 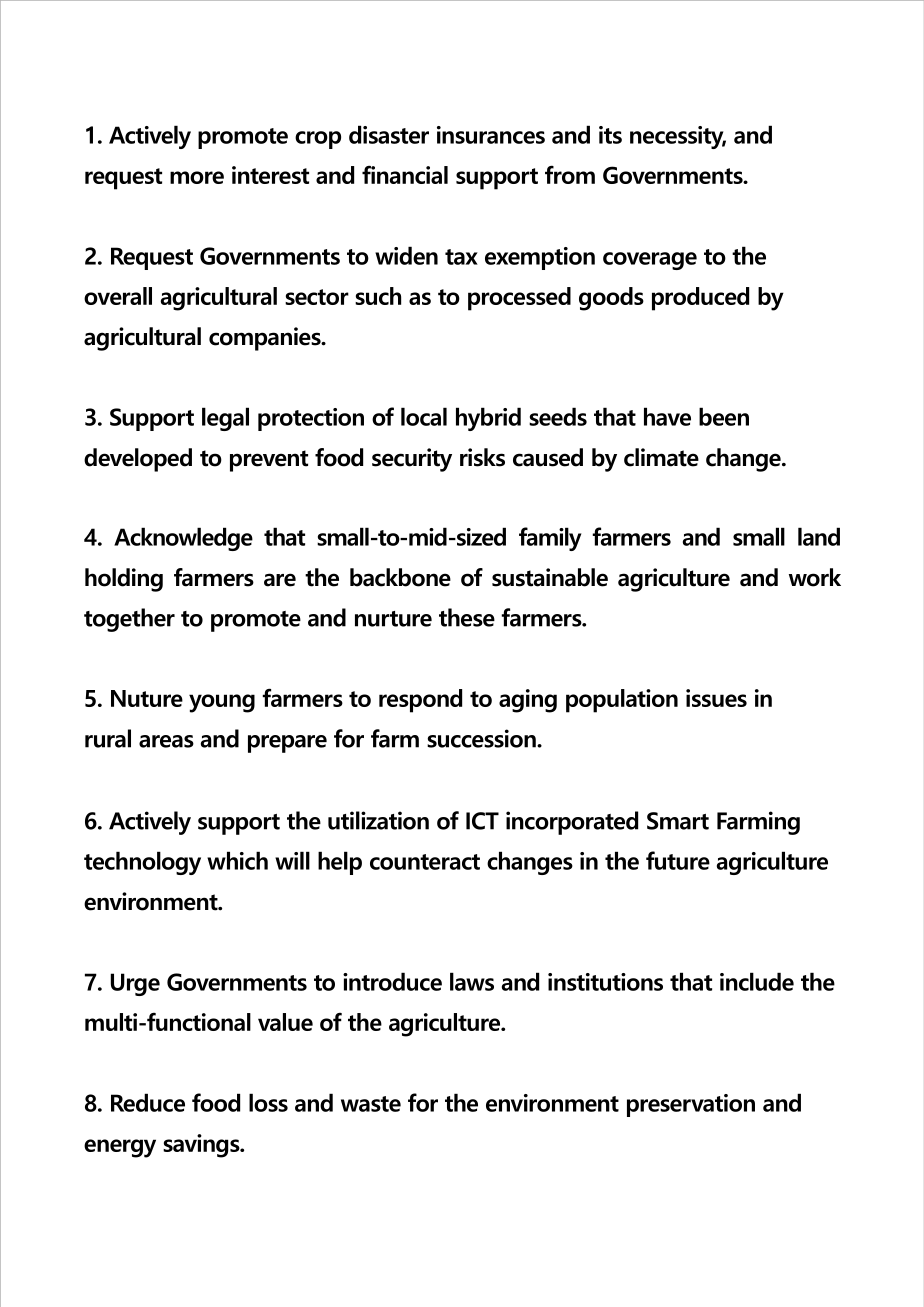 What do you see at coordinates (202, 1146) in the image?
I see `savings` at bounding box center [202, 1146].
